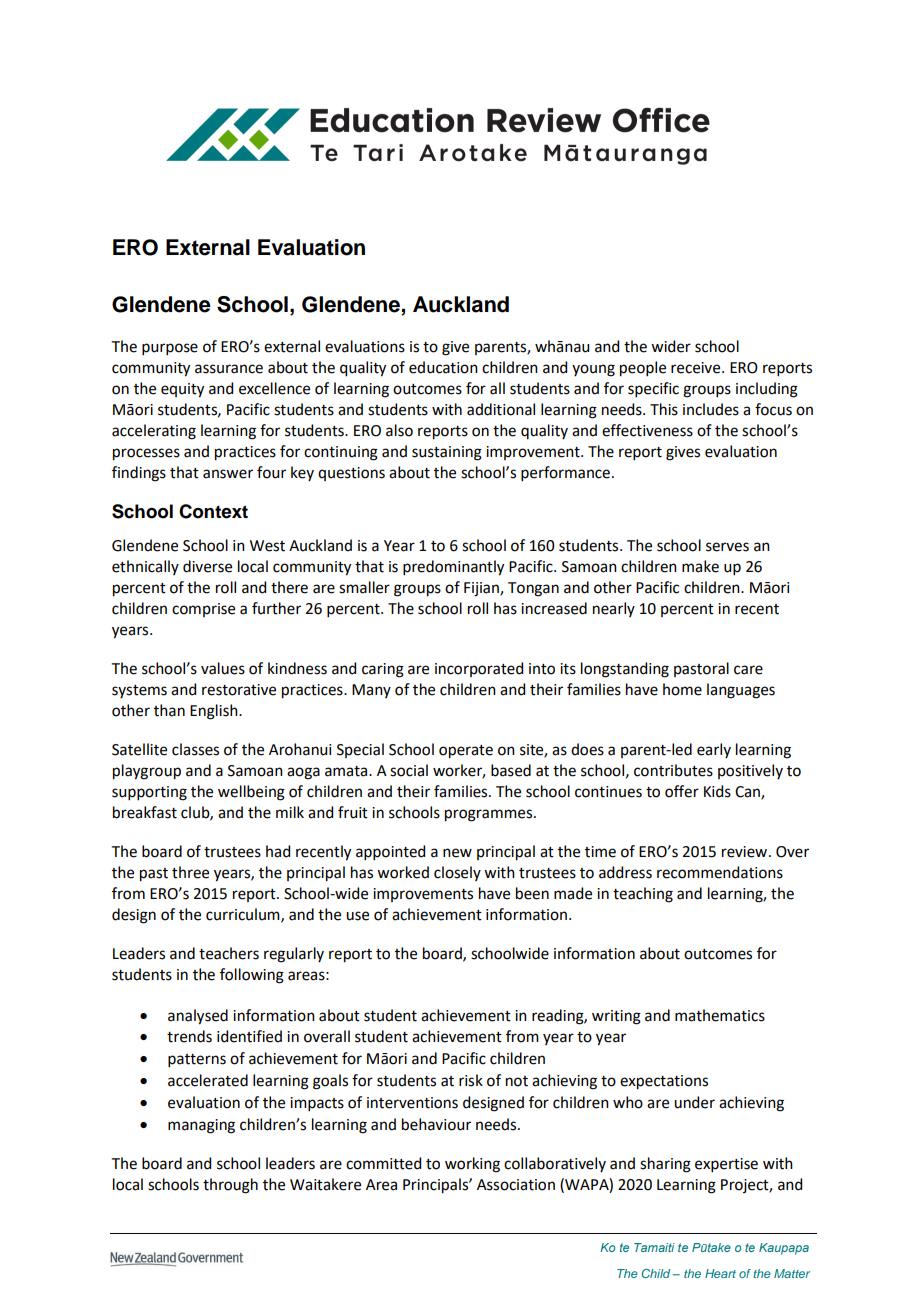 The height and width of the document is (1308, 924). I want to click on Association, so click(516, 1185).
